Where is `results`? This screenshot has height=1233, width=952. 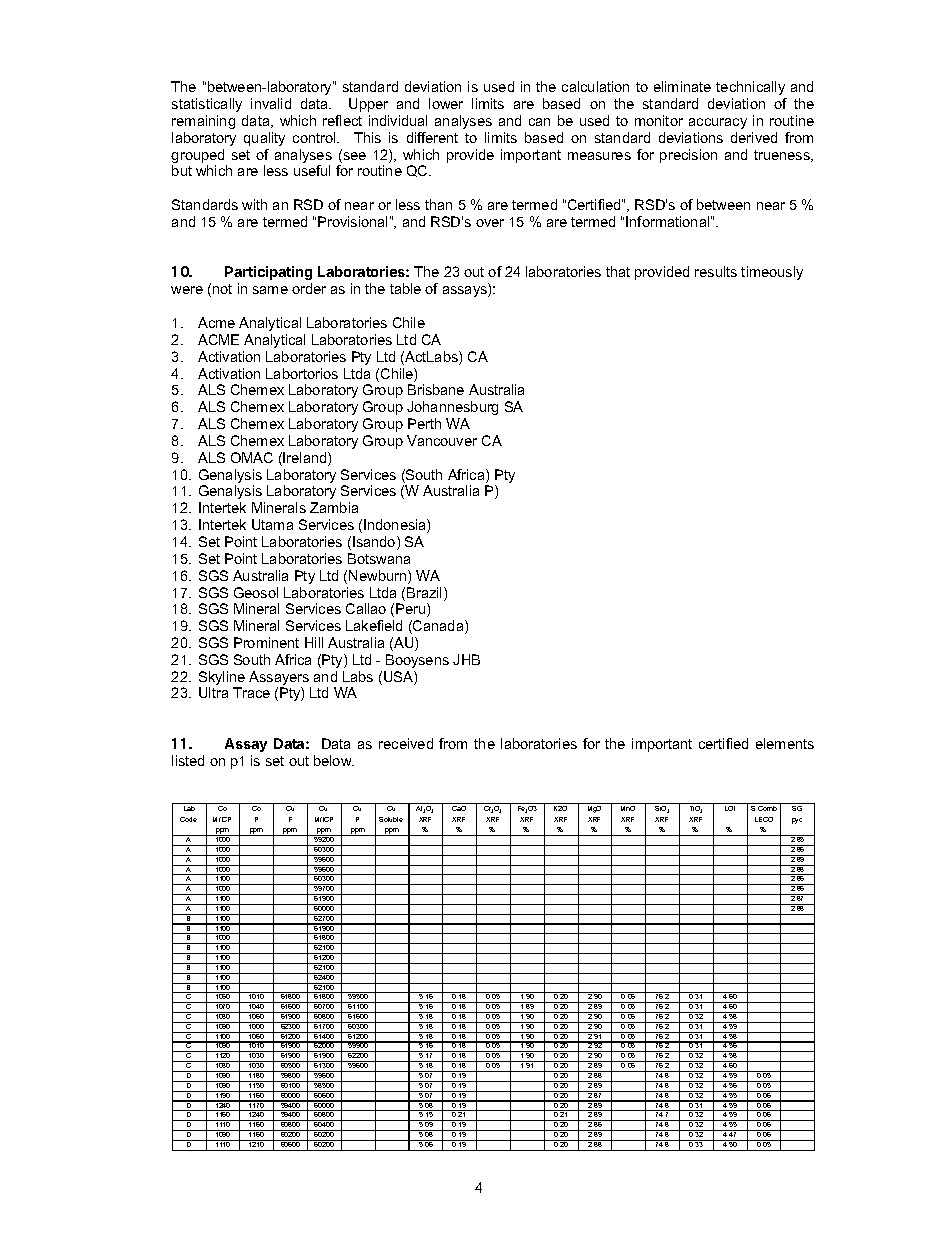 results is located at coordinates (716, 271).
